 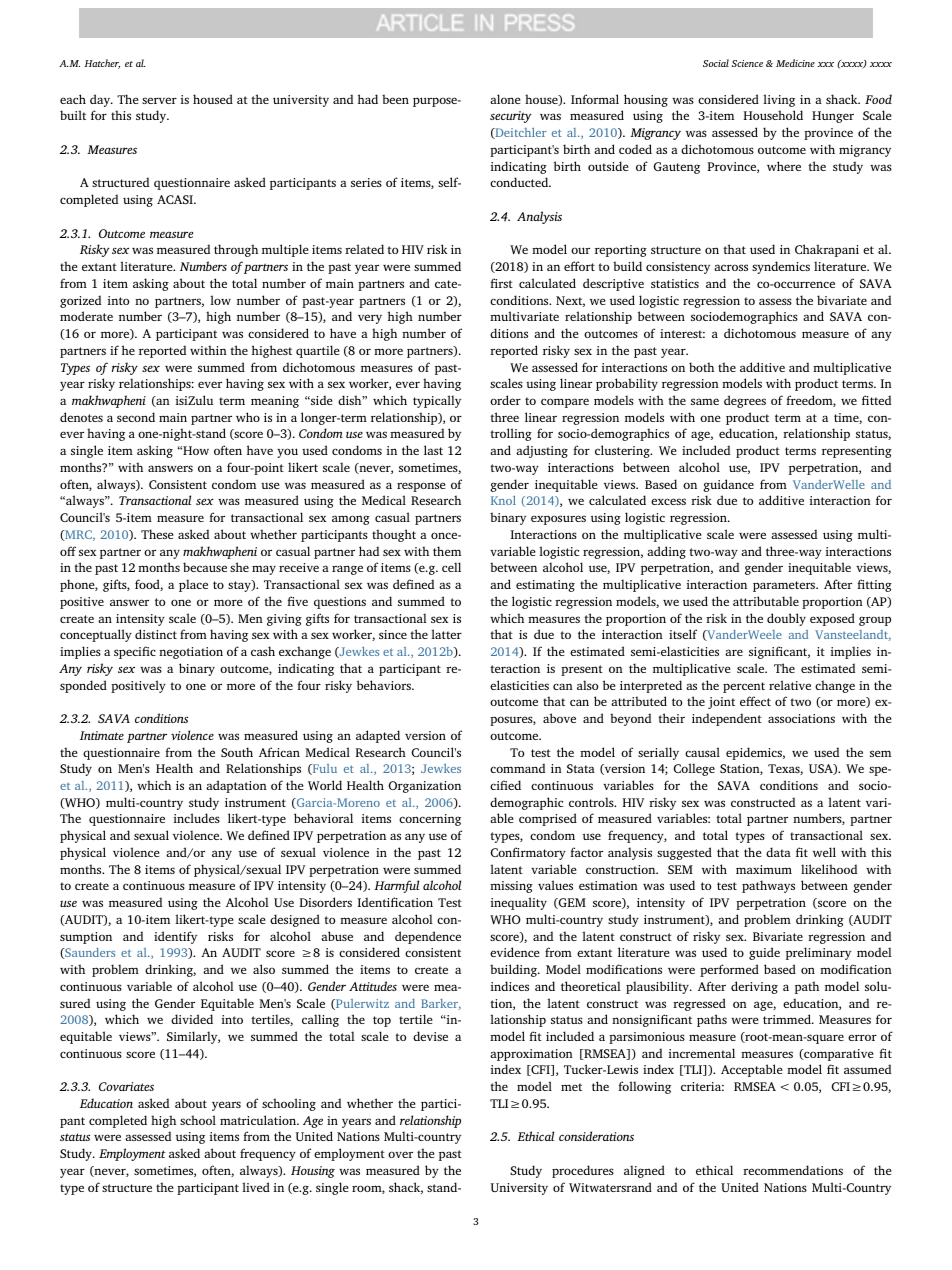 What do you see at coordinates (778, 852) in the screenshot?
I see `data` at bounding box center [778, 852].
